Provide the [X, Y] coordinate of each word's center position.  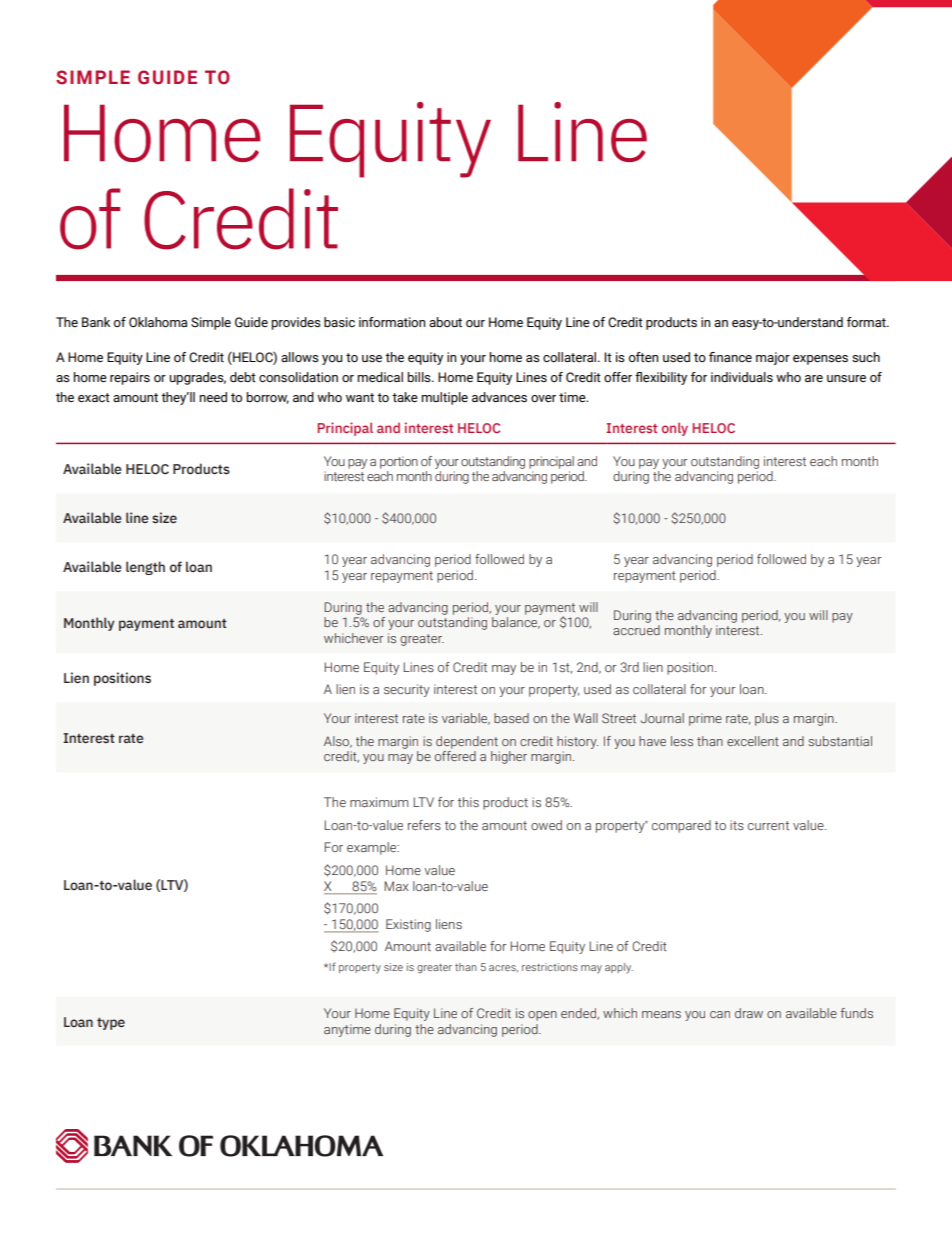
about [445, 322]
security [407, 690]
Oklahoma [158, 322]
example [373, 848]
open [542, 1016]
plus [767, 719]
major [773, 358]
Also [338, 742]
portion [399, 462]
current [768, 825]
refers [424, 825]
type [111, 1024]
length [145, 568]
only [675, 429]
